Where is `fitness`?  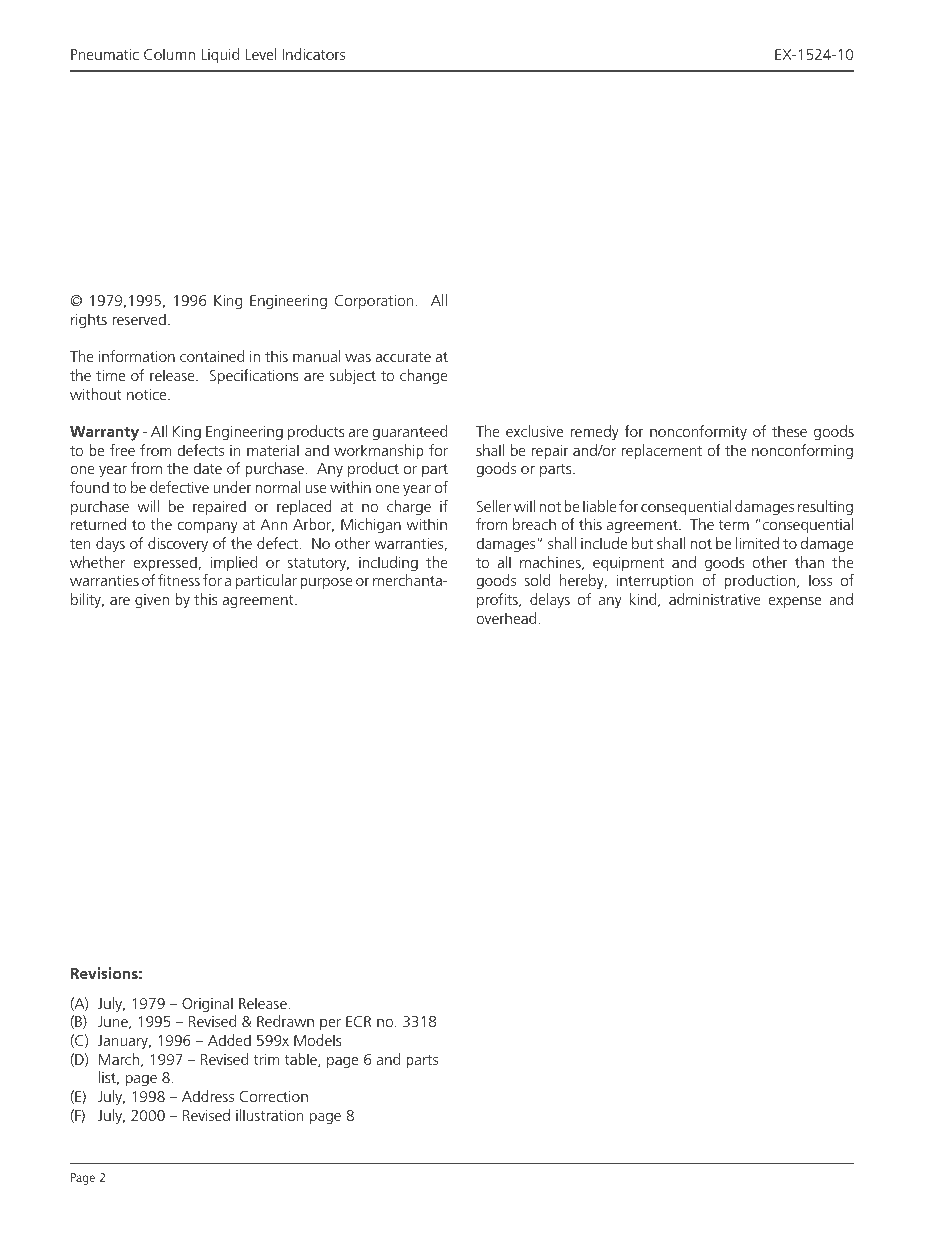
fitness is located at coordinates (179, 580).
